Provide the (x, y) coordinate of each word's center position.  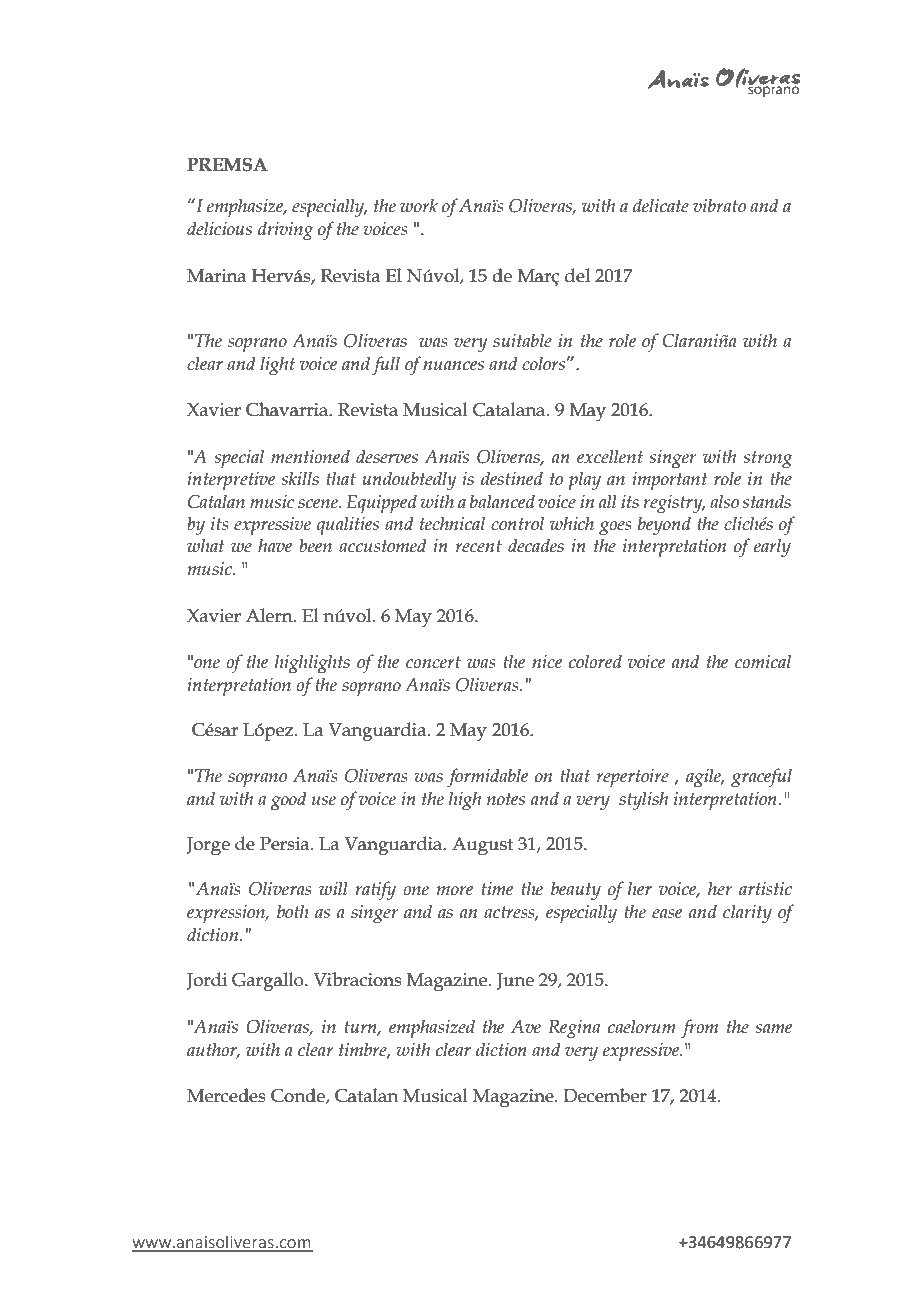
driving (285, 231)
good (289, 801)
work (419, 205)
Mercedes (226, 1095)
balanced (502, 501)
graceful (761, 778)
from (699, 1029)
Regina (574, 1029)
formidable (487, 777)
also (724, 501)
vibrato (719, 205)
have (275, 545)
